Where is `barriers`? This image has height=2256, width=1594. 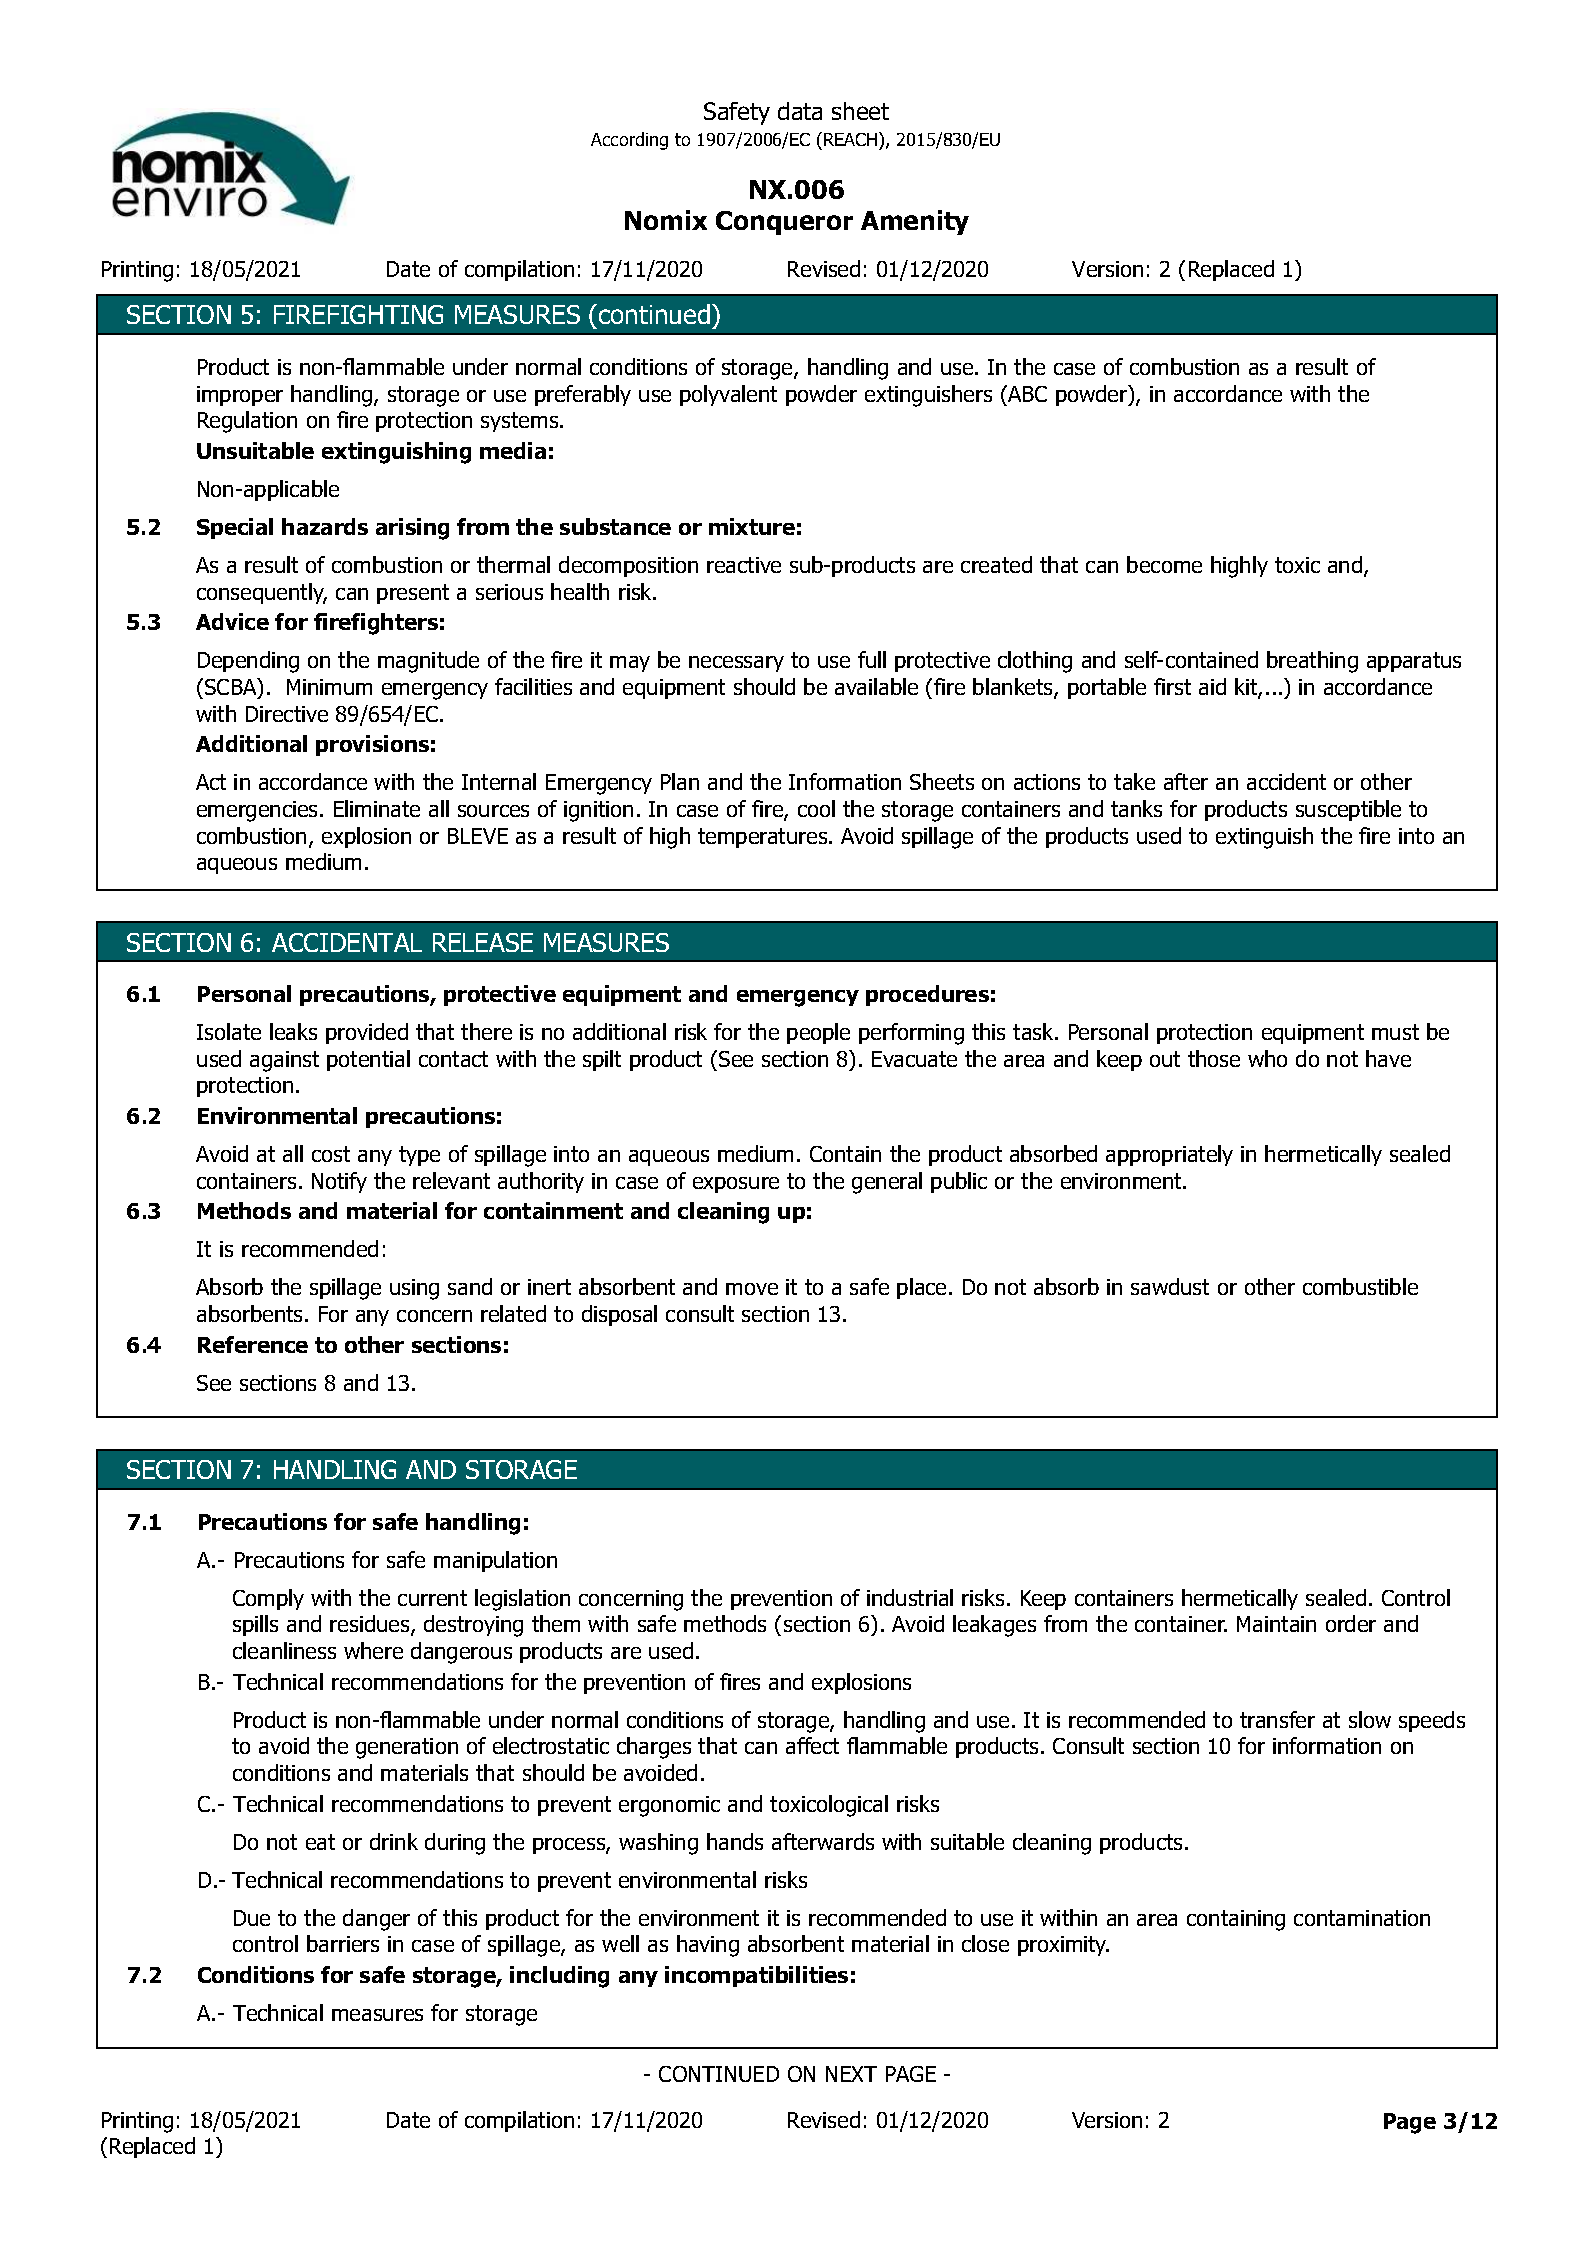 barriers is located at coordinates (343, 1943).
